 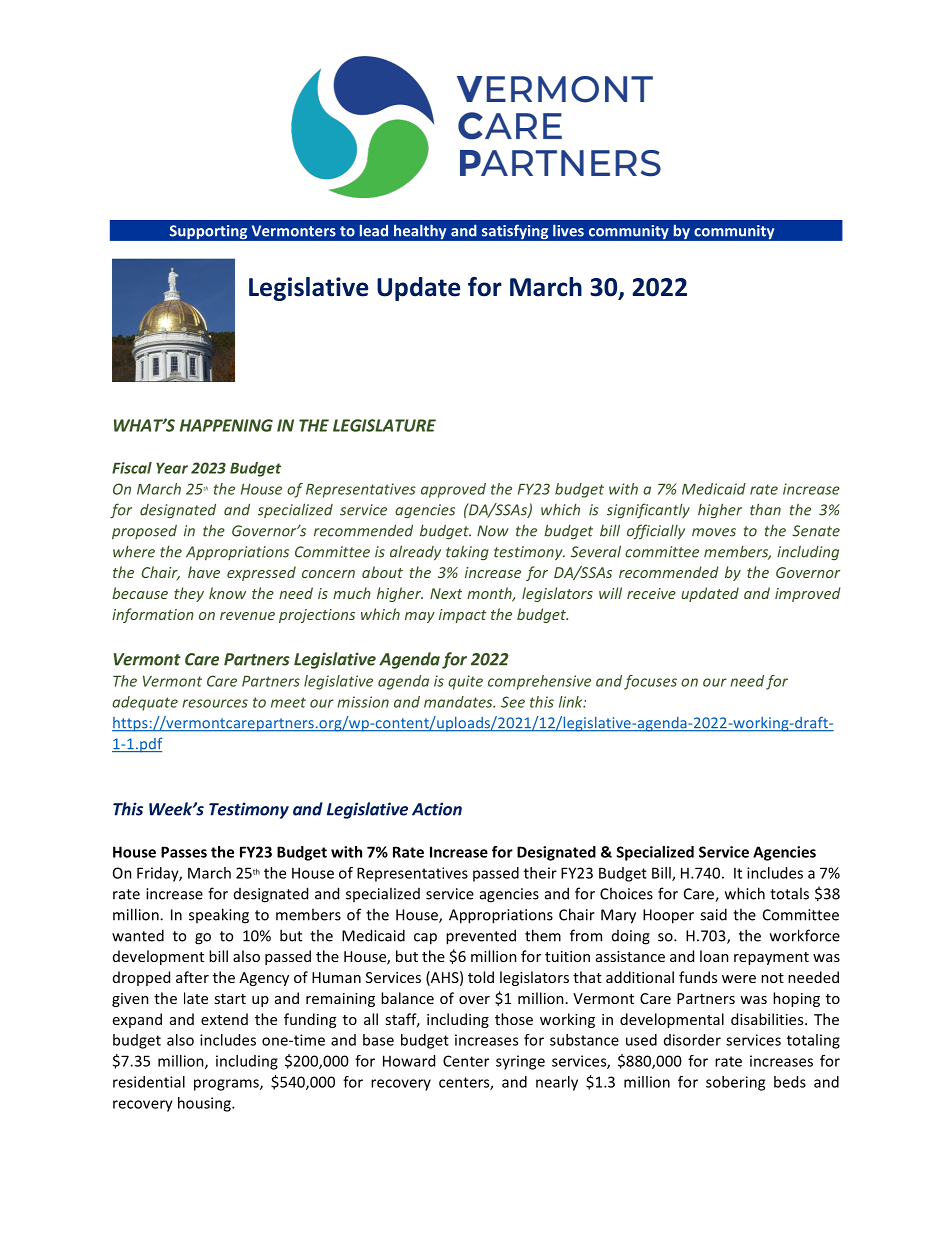 I want to click on totals, so click(x=789, y=893).
